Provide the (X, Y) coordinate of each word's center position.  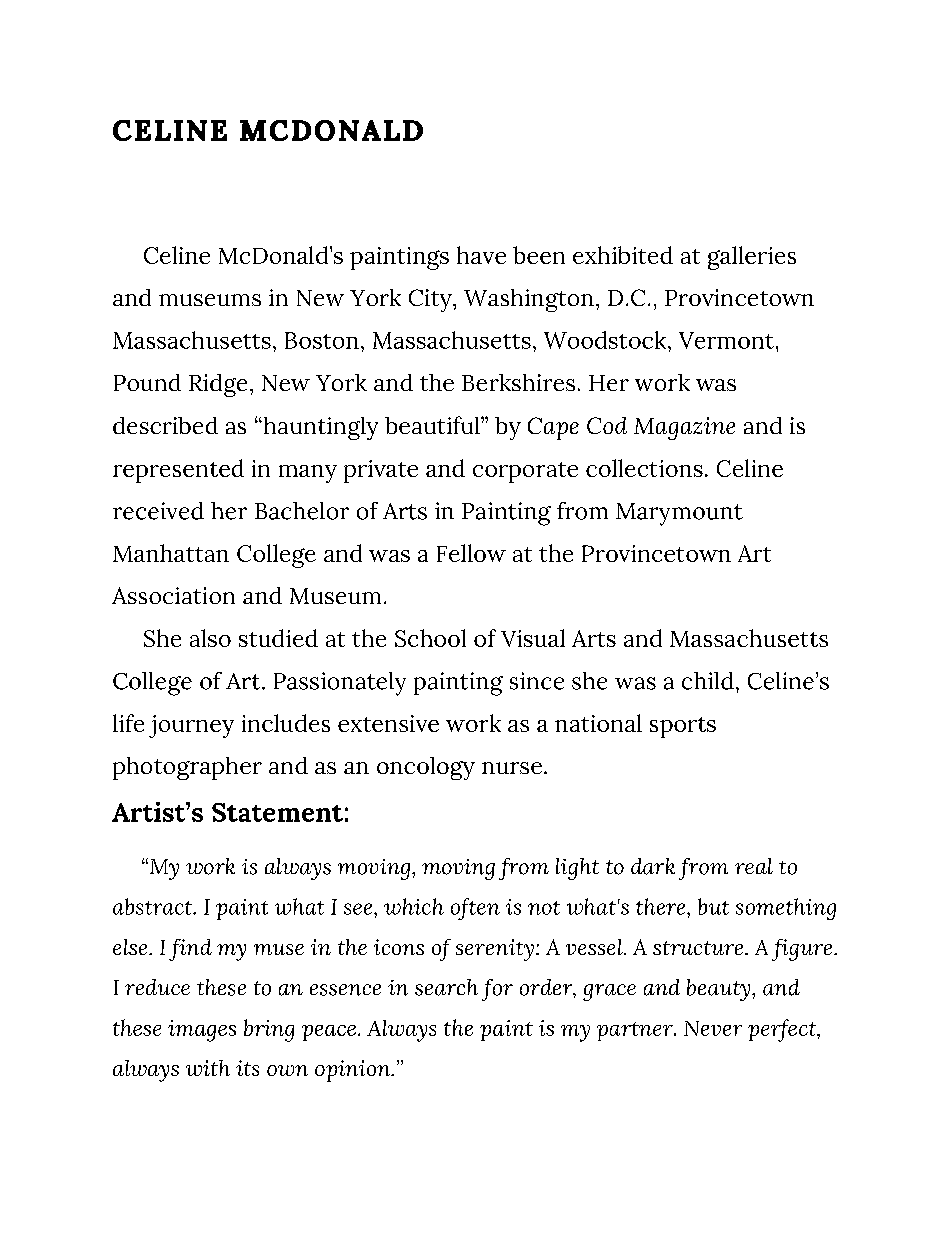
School (430, 638)
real (754, 866)
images (202, 1031)
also (210, 638)
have (481, 255)
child (708, 681)
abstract (154, 906)
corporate (525, 472)
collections (644, 468)
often (475, 909)
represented (178, 471)
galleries (752, 258)
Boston (322, 340)
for (497, 990)
